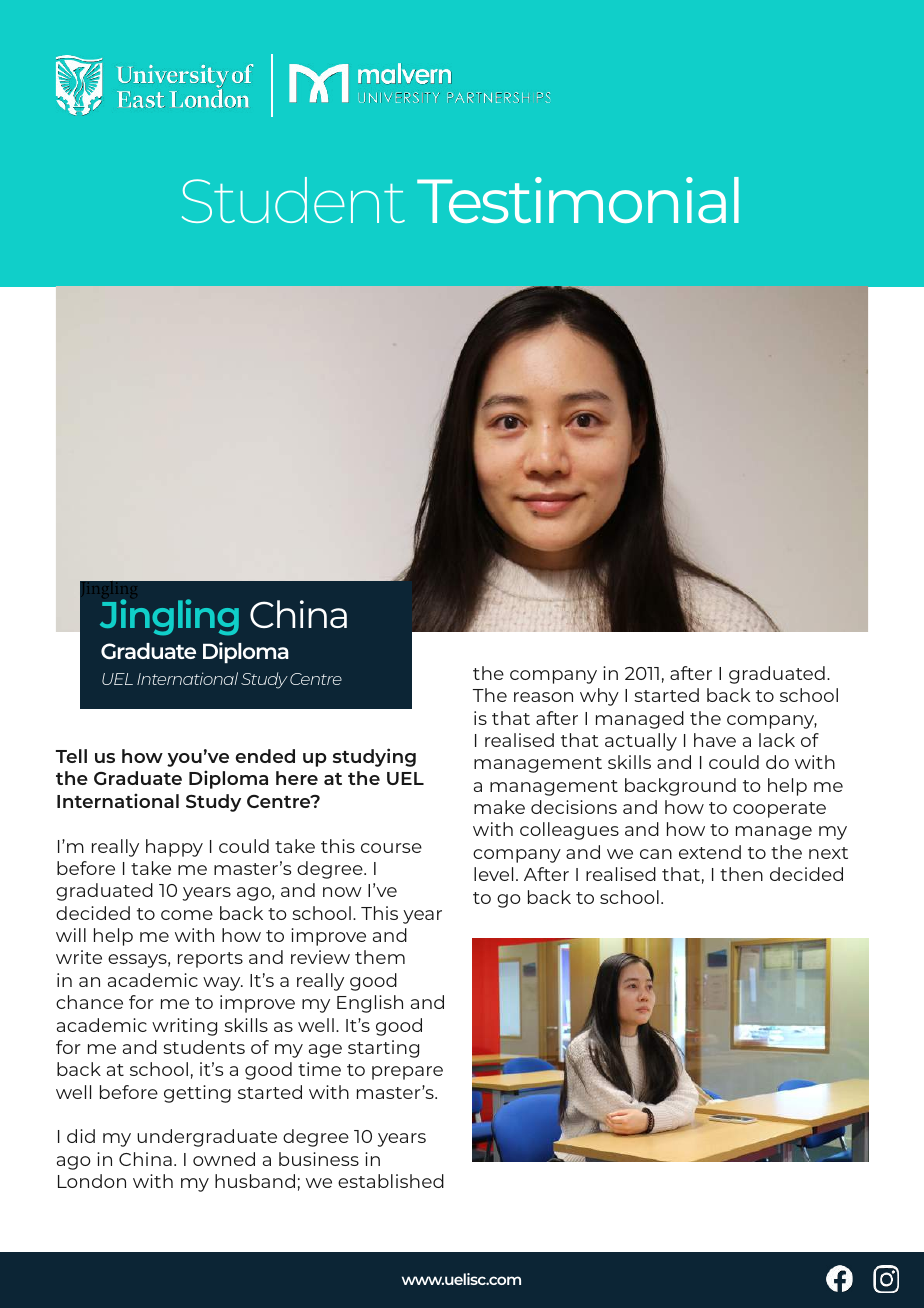 This screenshot has width=924, height=1308. Describe the element at coordinates (641, 742) in the screenshot. I see `actually` at that location.
